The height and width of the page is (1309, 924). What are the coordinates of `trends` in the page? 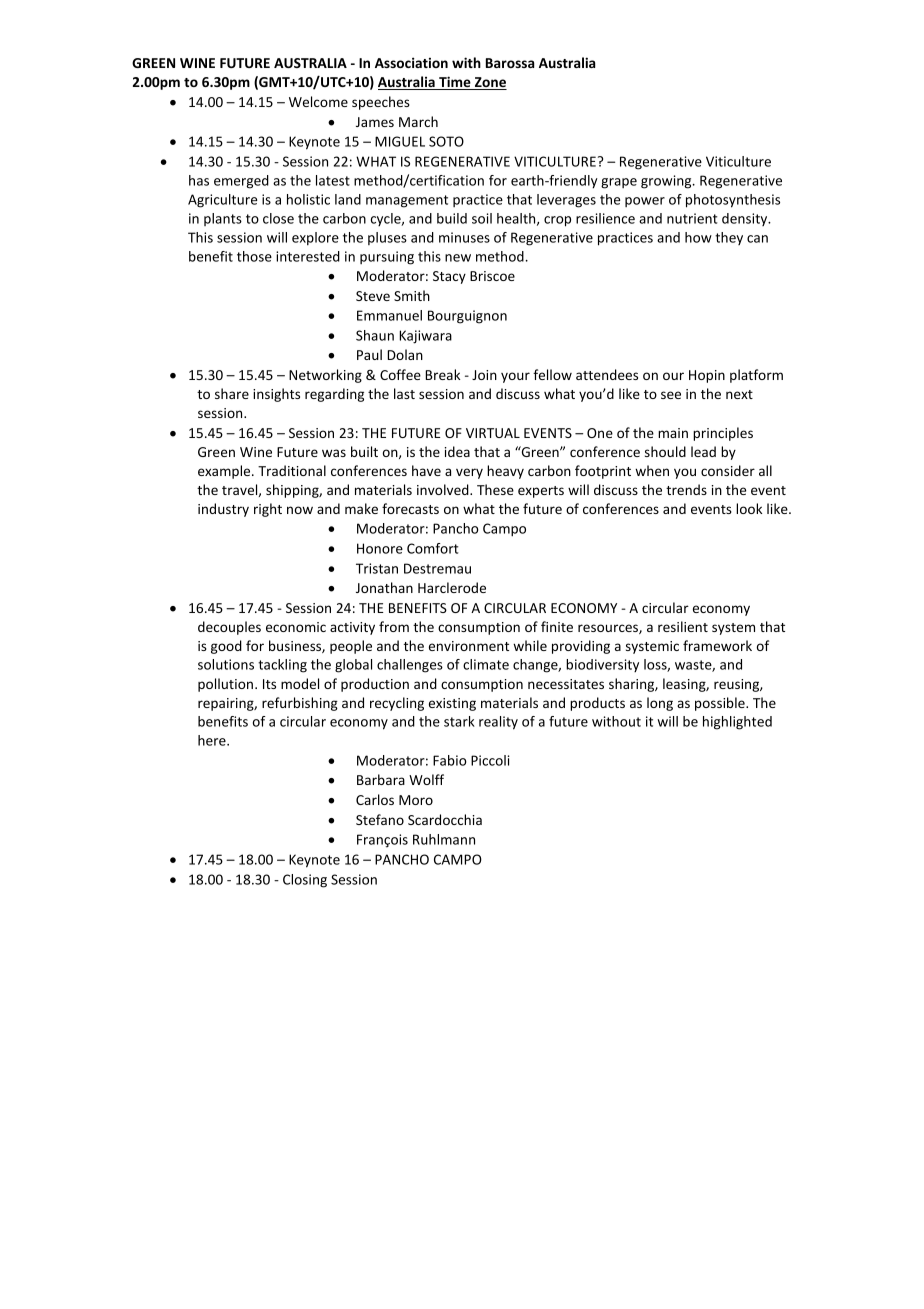 It's located at (686, 489).
